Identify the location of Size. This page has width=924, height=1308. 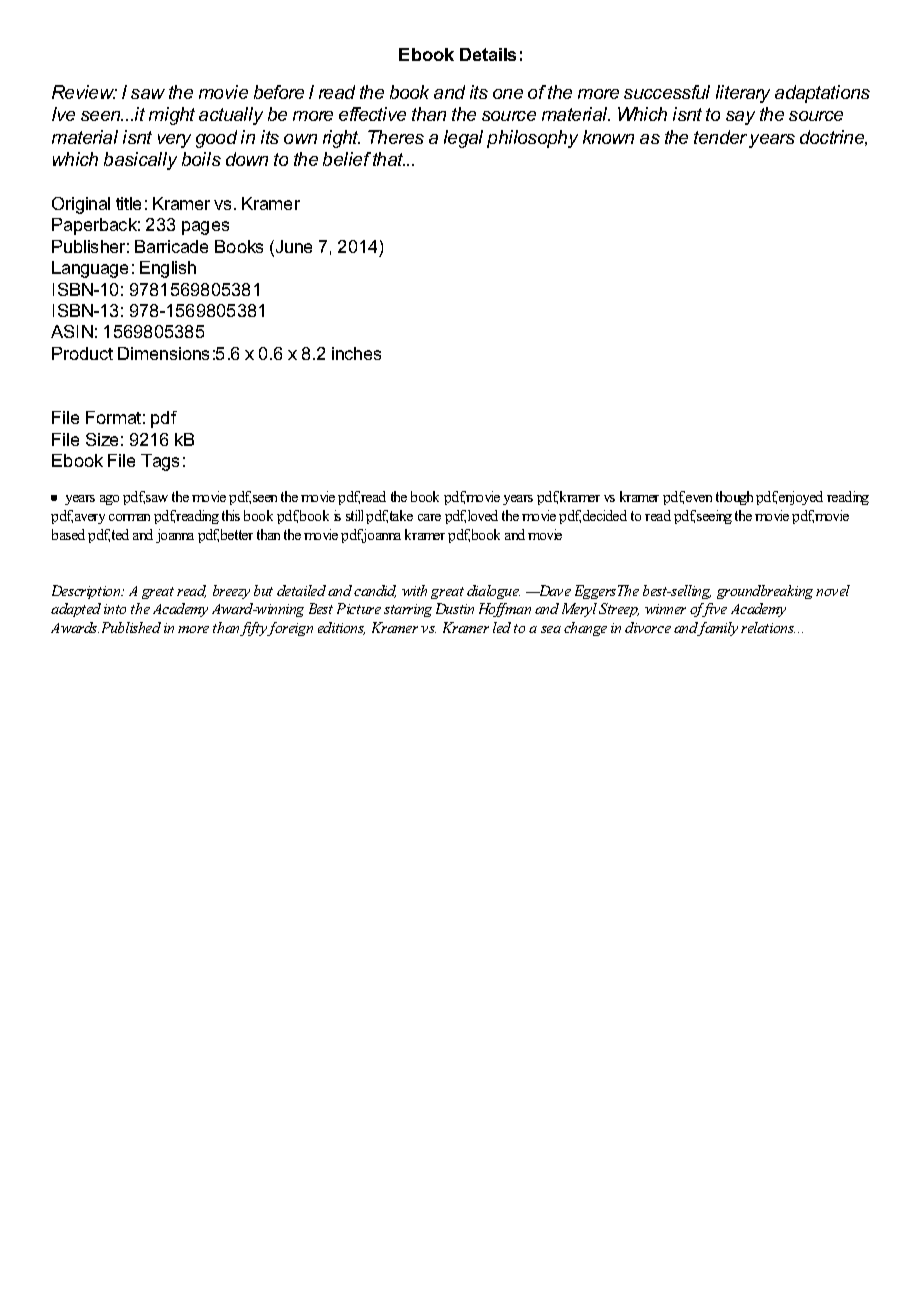
(102, 439).
